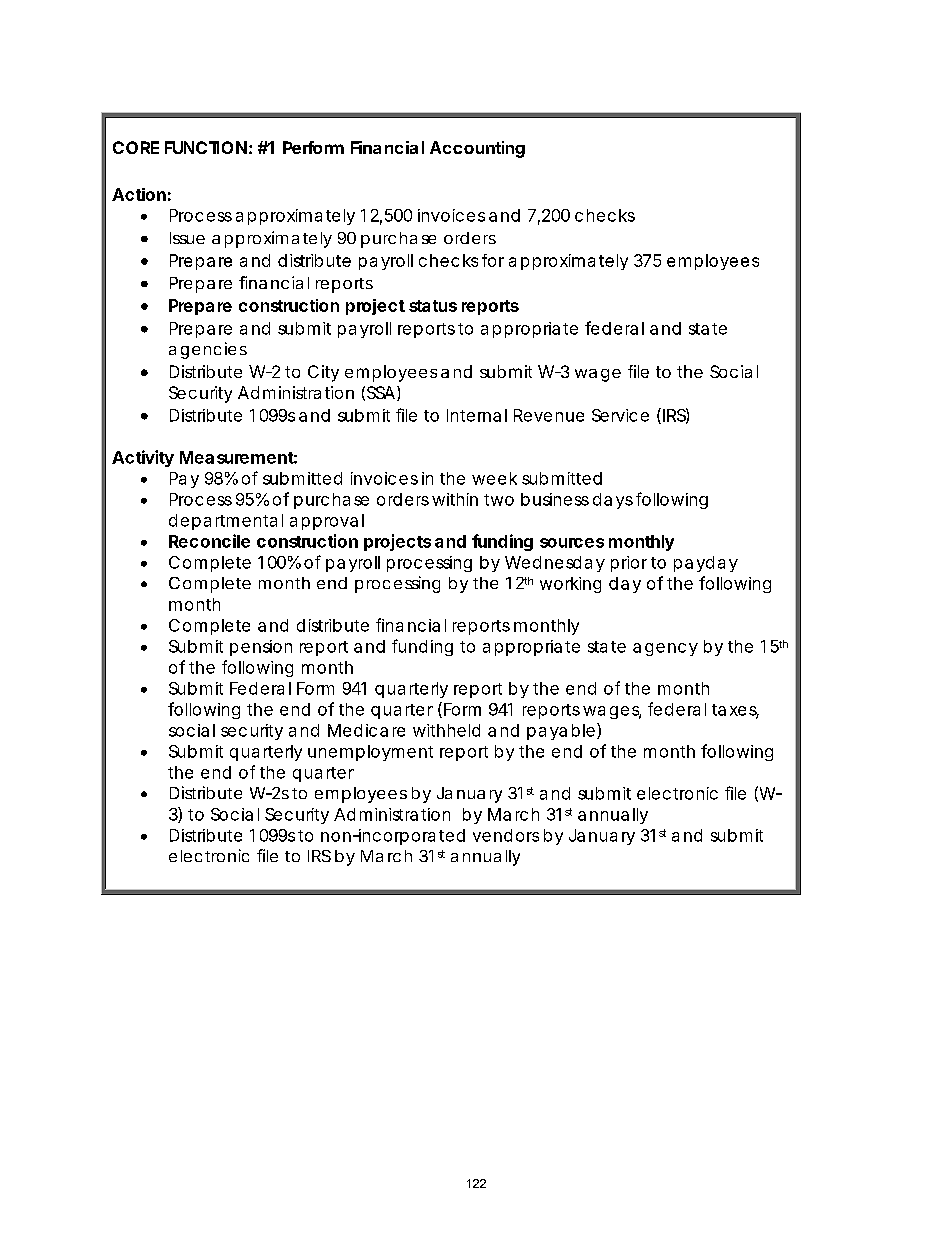  Describe the element at coordinates (370, 753) in the page. I see `unemployment` at that location.
